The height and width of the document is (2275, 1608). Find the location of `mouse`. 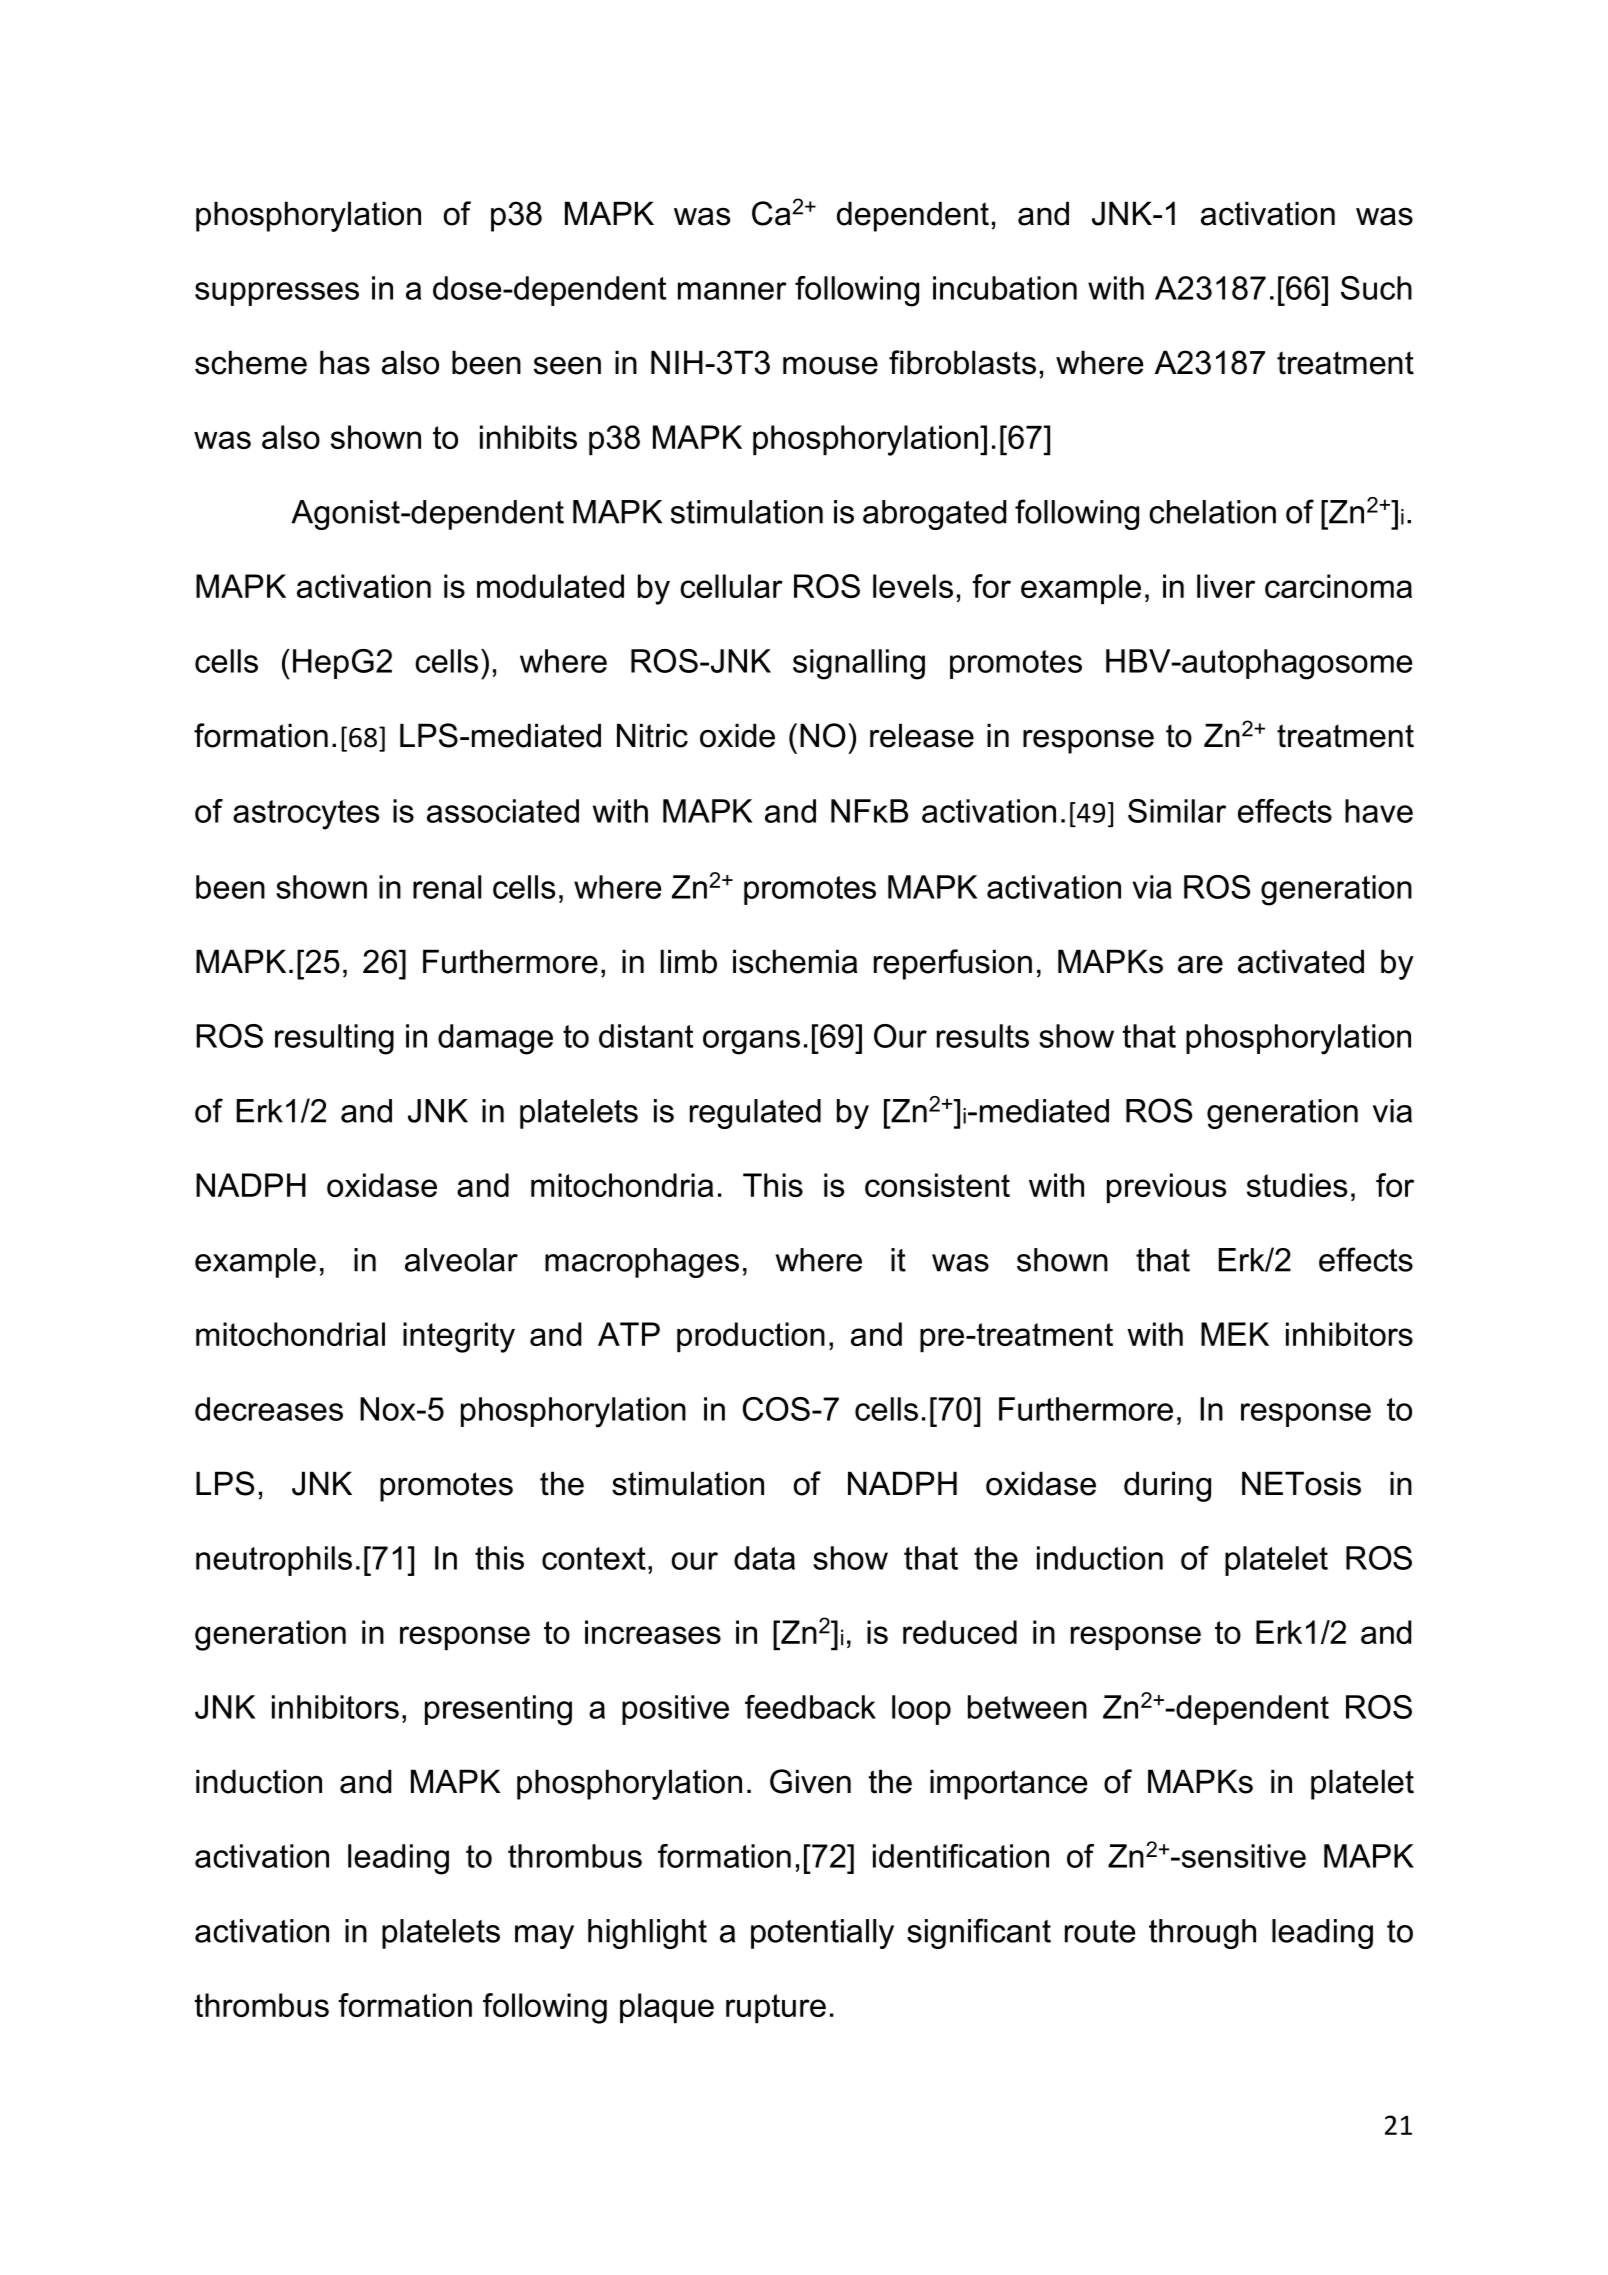

mouse is located at coordinates (830, 366).
